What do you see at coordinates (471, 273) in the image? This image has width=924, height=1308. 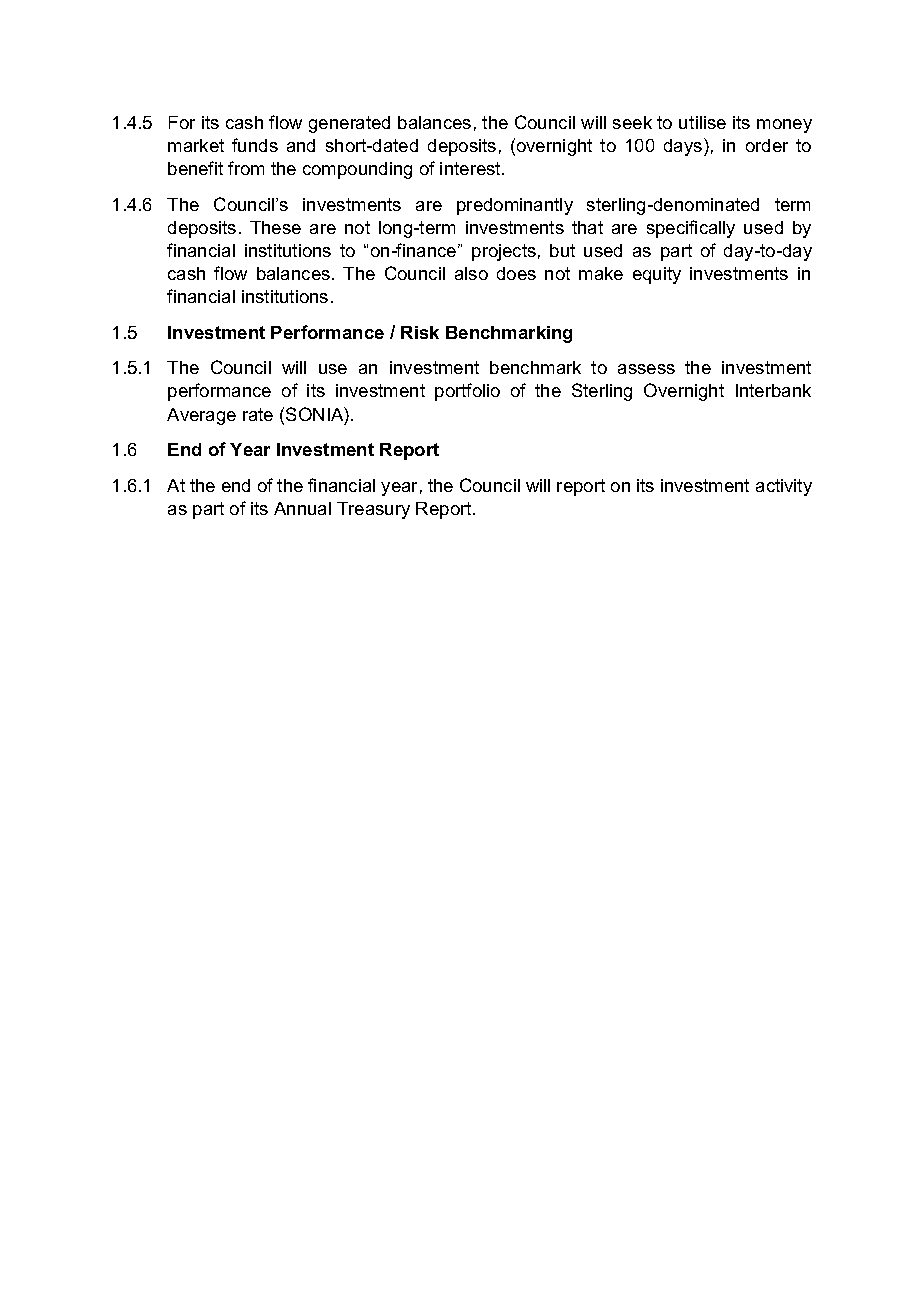 I see `also` at bounding box center [471, 273].
